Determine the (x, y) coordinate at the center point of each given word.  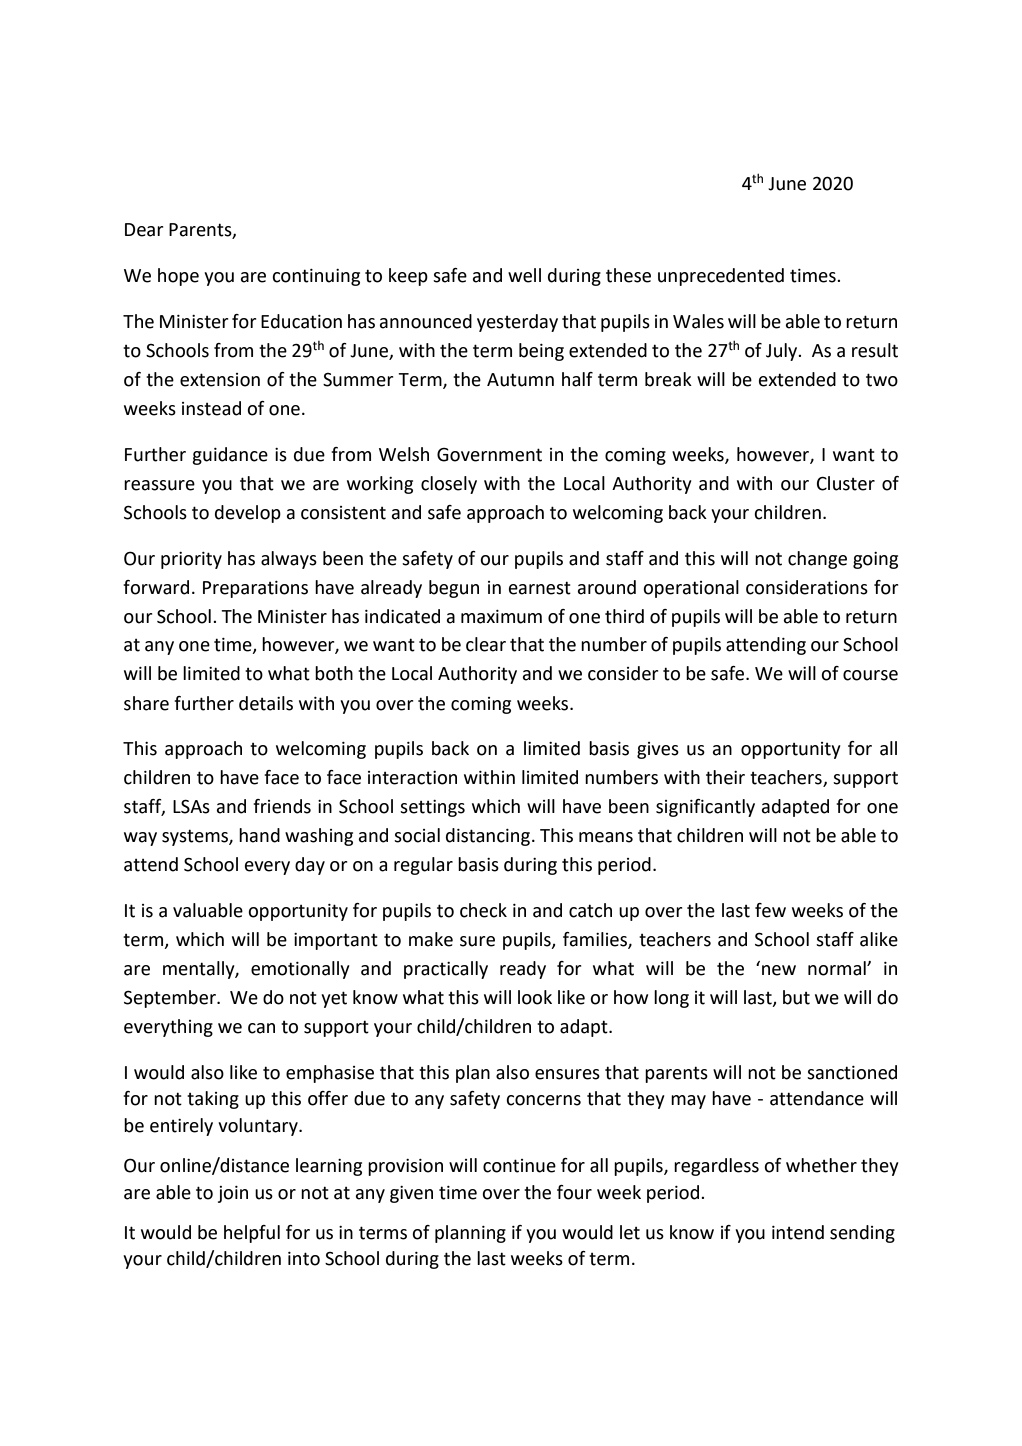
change (817, 560)
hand (259, 835)
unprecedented (721, 277)
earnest (540, 588)
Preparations (255, 589)
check (483, 910)
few (770, 910)
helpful (252, 1234)
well (524, 275)
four (574, 1192)
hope (178, 277)
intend (798, 1232)
